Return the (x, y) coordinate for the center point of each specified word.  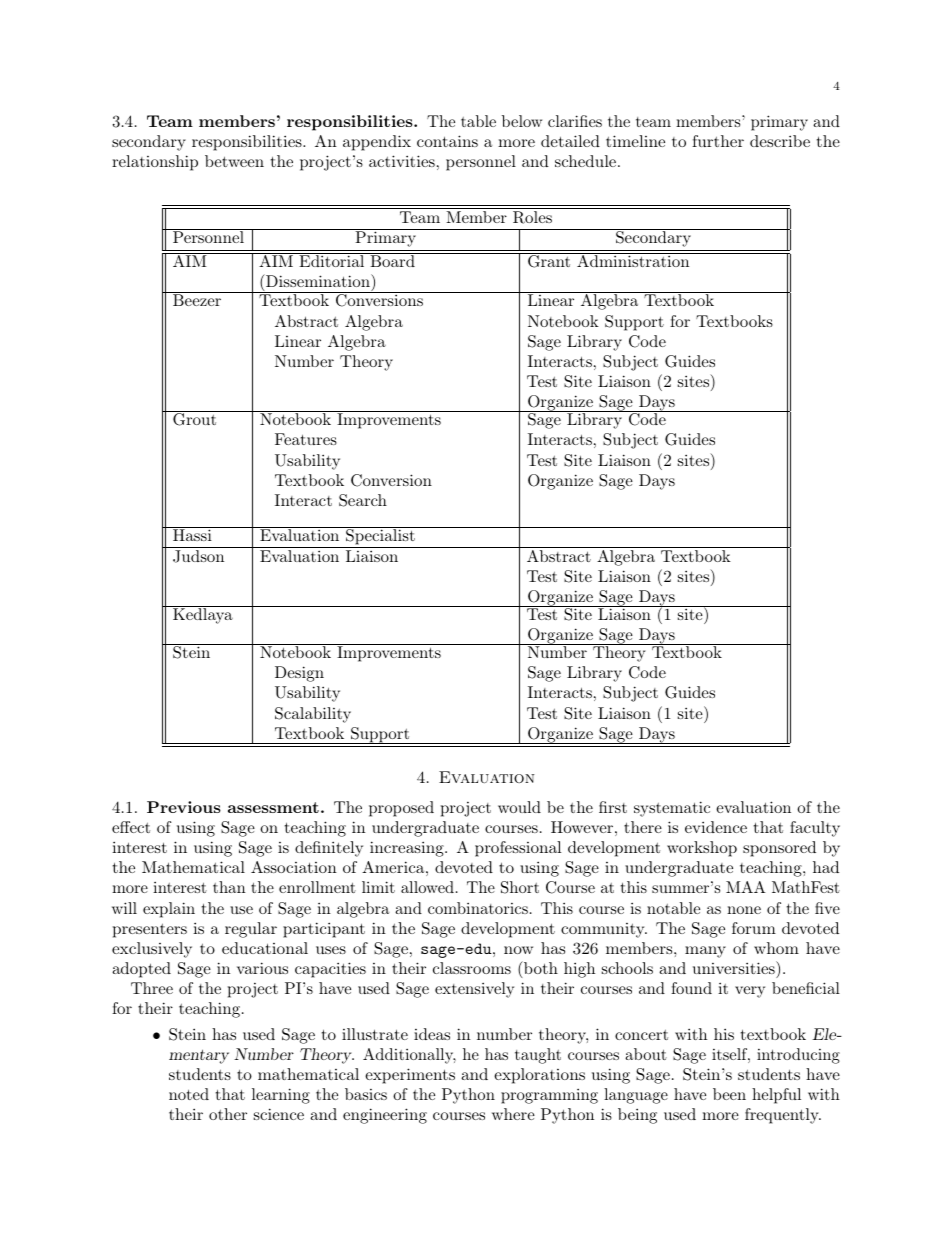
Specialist (380, 536)
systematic (672, 809)
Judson (198, 556)
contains (447, 141)
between (234, 161)
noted (189, 1094)
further (718, 141)
